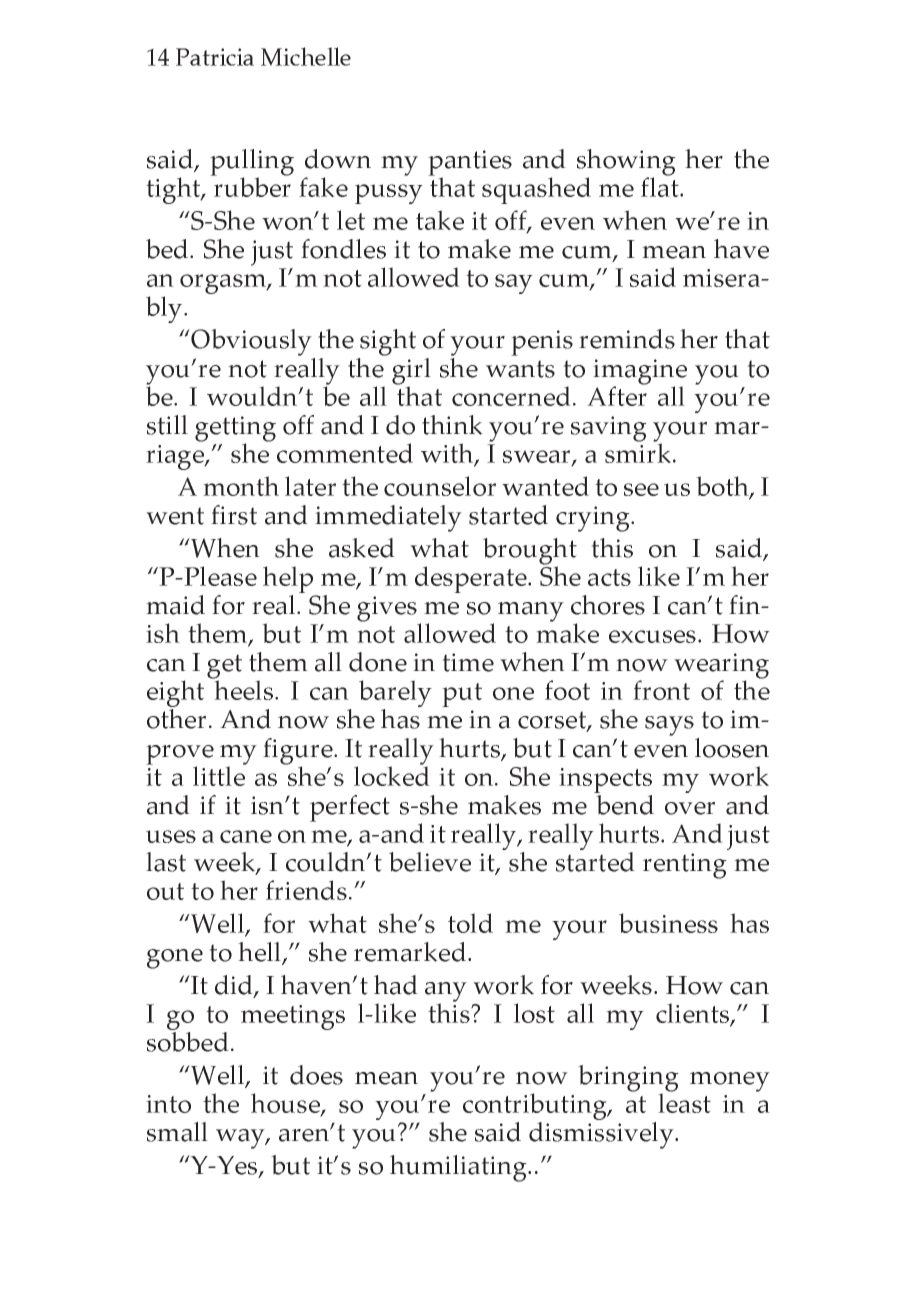 The width and height of the document is (924, 1307). Describe the element at coordinates (470, 164) in the document. I see `panties` at that location.
